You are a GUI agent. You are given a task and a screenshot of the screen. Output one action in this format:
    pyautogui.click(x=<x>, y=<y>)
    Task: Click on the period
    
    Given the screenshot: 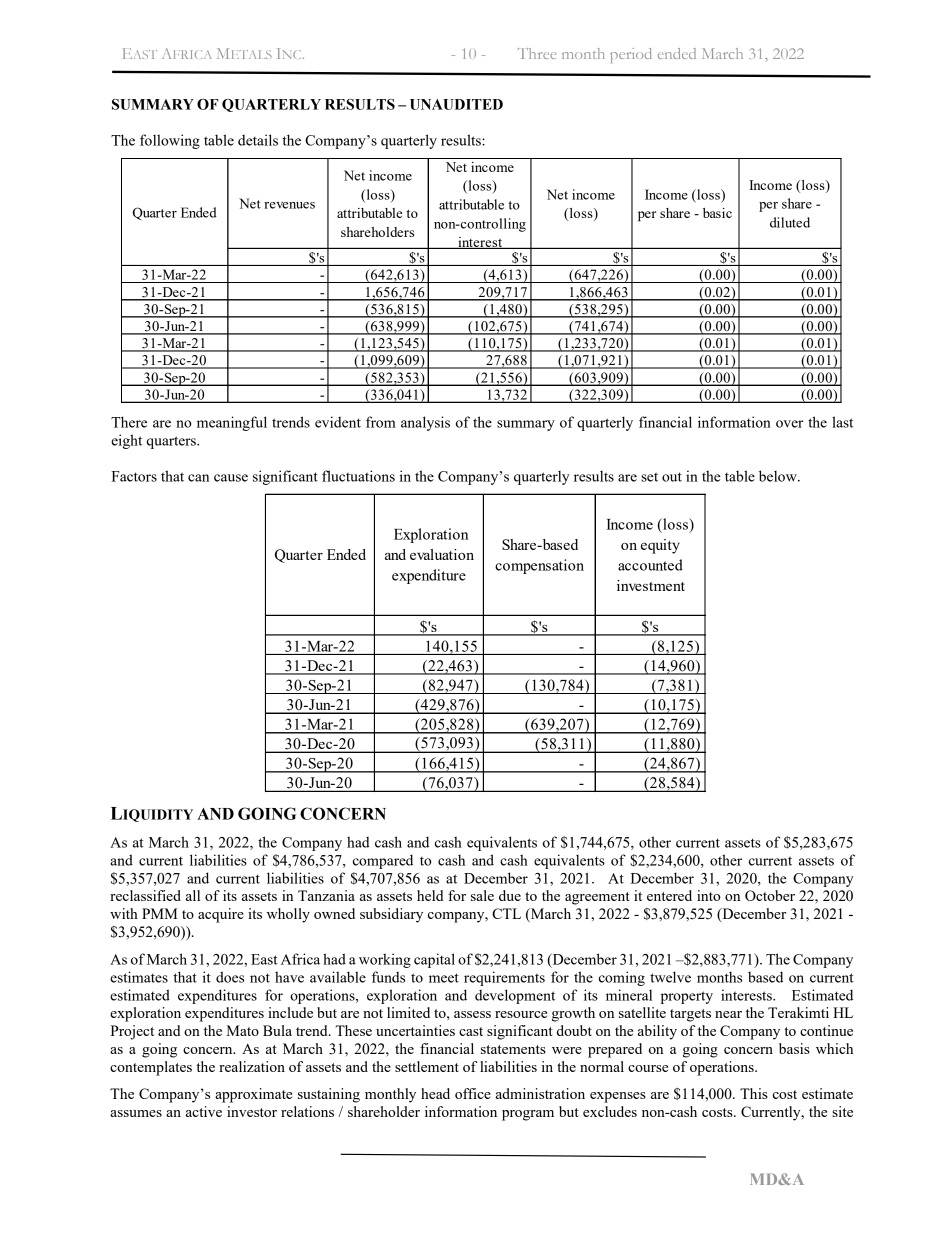 What is the action you would take?
    pyautogui.click(x=631, y=55)
